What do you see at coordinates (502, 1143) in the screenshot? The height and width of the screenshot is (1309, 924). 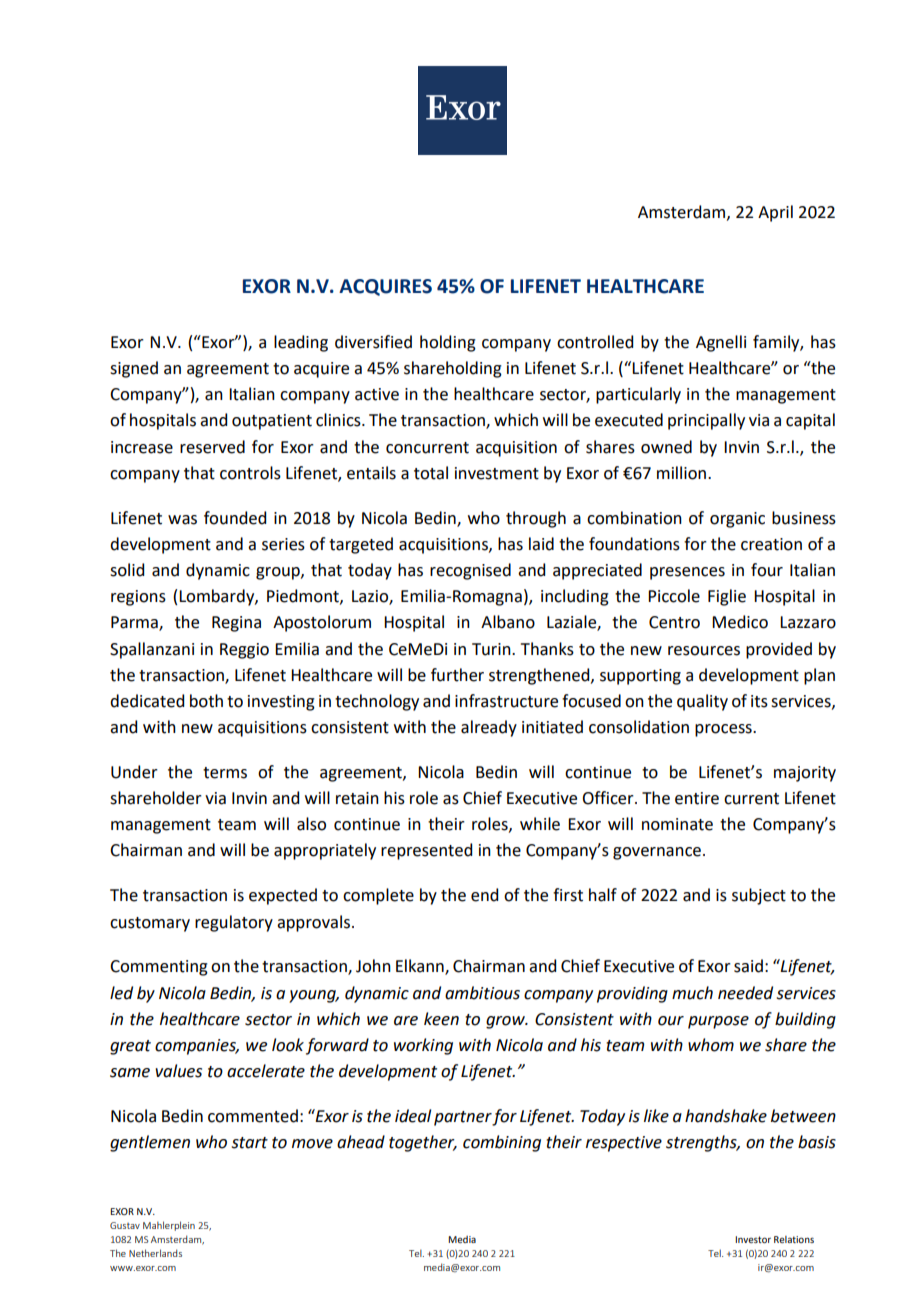 I see `combining` at bounding box center [502, 1143].
